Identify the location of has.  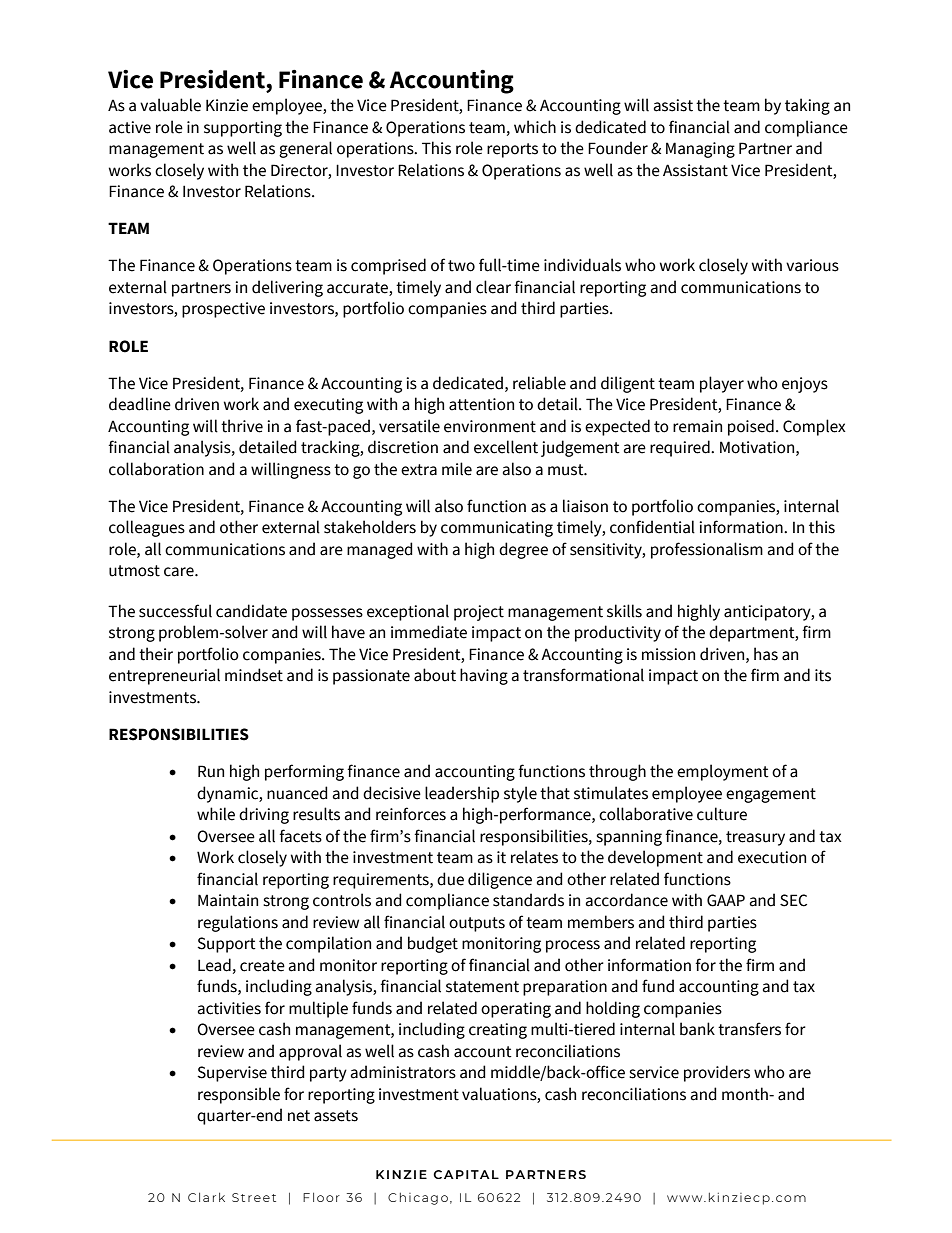
(766, 654).
